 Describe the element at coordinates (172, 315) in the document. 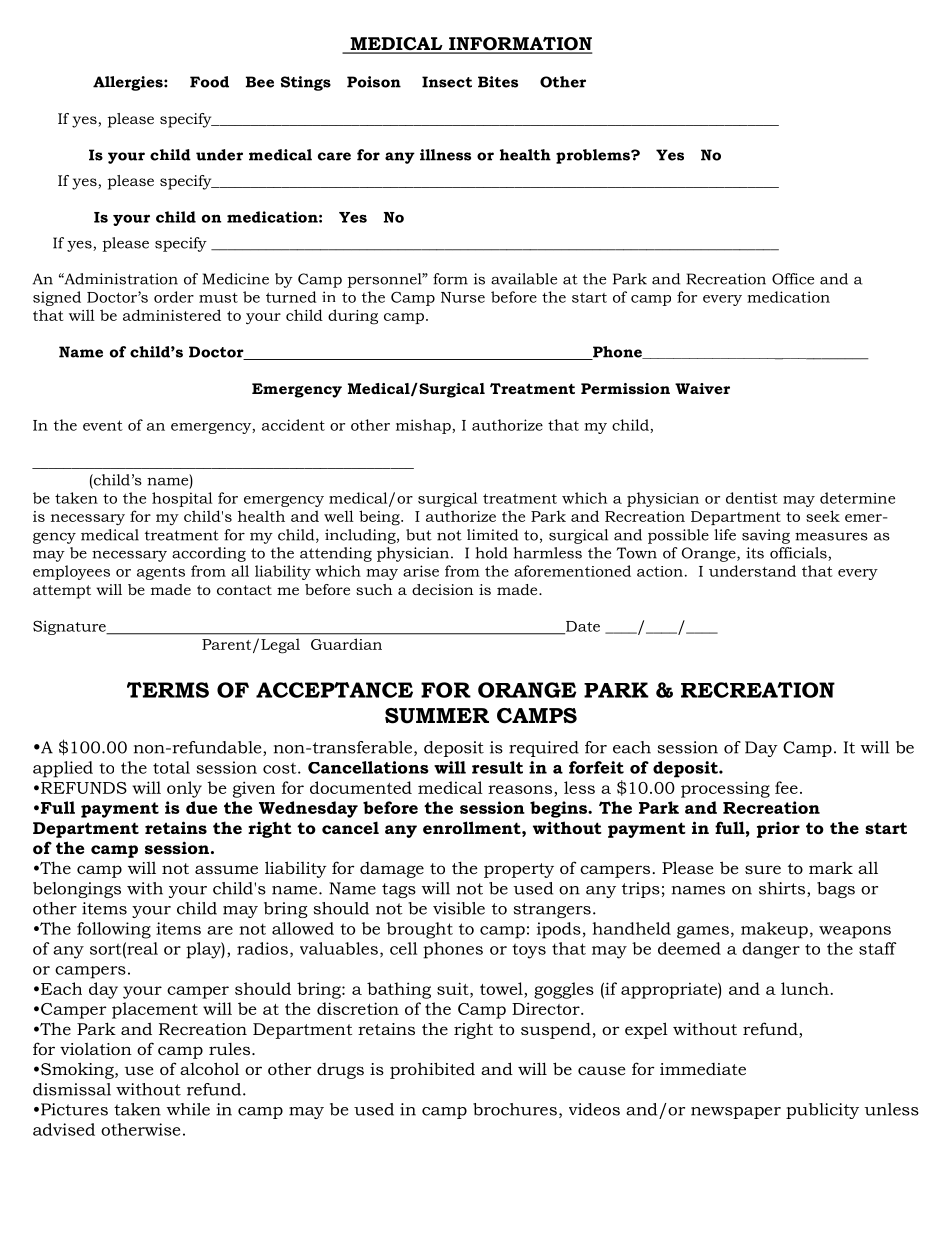

I see `administered` at that location.
